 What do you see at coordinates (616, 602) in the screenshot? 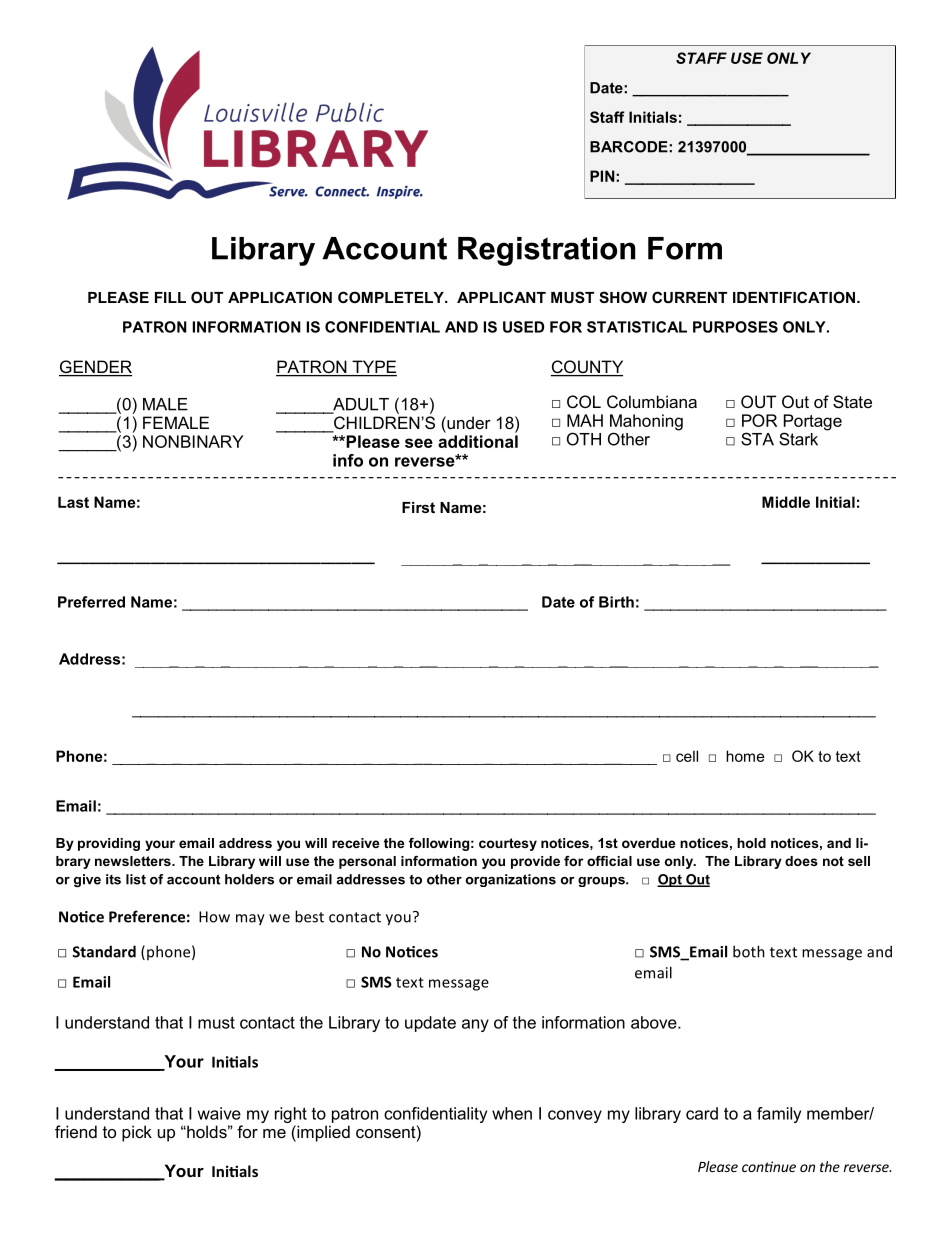
I see `Birth` at bounding box center [616, 602].
